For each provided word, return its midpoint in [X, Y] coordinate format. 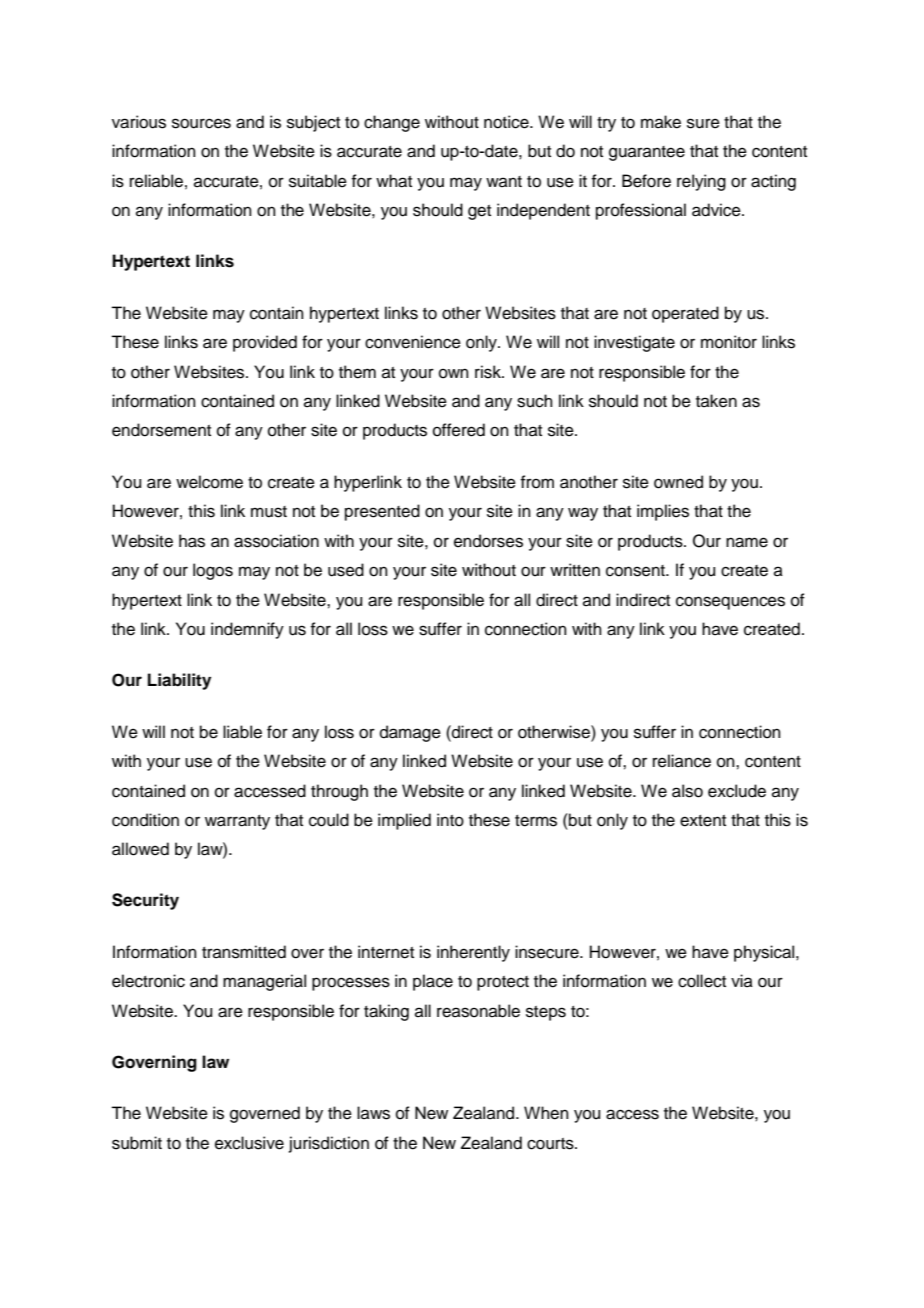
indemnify [247, 630]
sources [201, 123]
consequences [730, 603]
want [504, 181]
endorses [488, 541]
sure [703, 123]
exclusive [249, 1143]
